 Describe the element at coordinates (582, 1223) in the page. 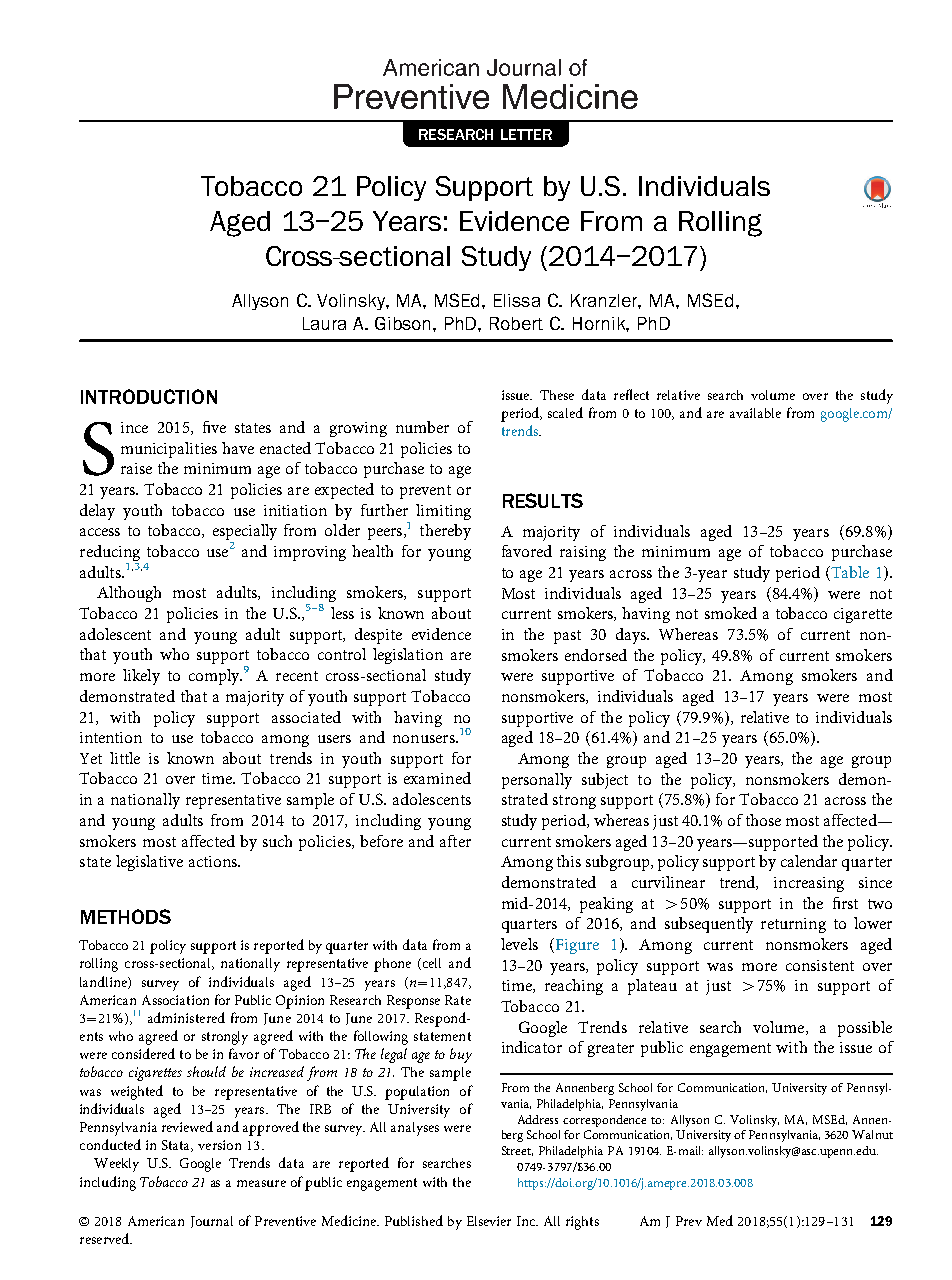

I see `rights` at that location.
